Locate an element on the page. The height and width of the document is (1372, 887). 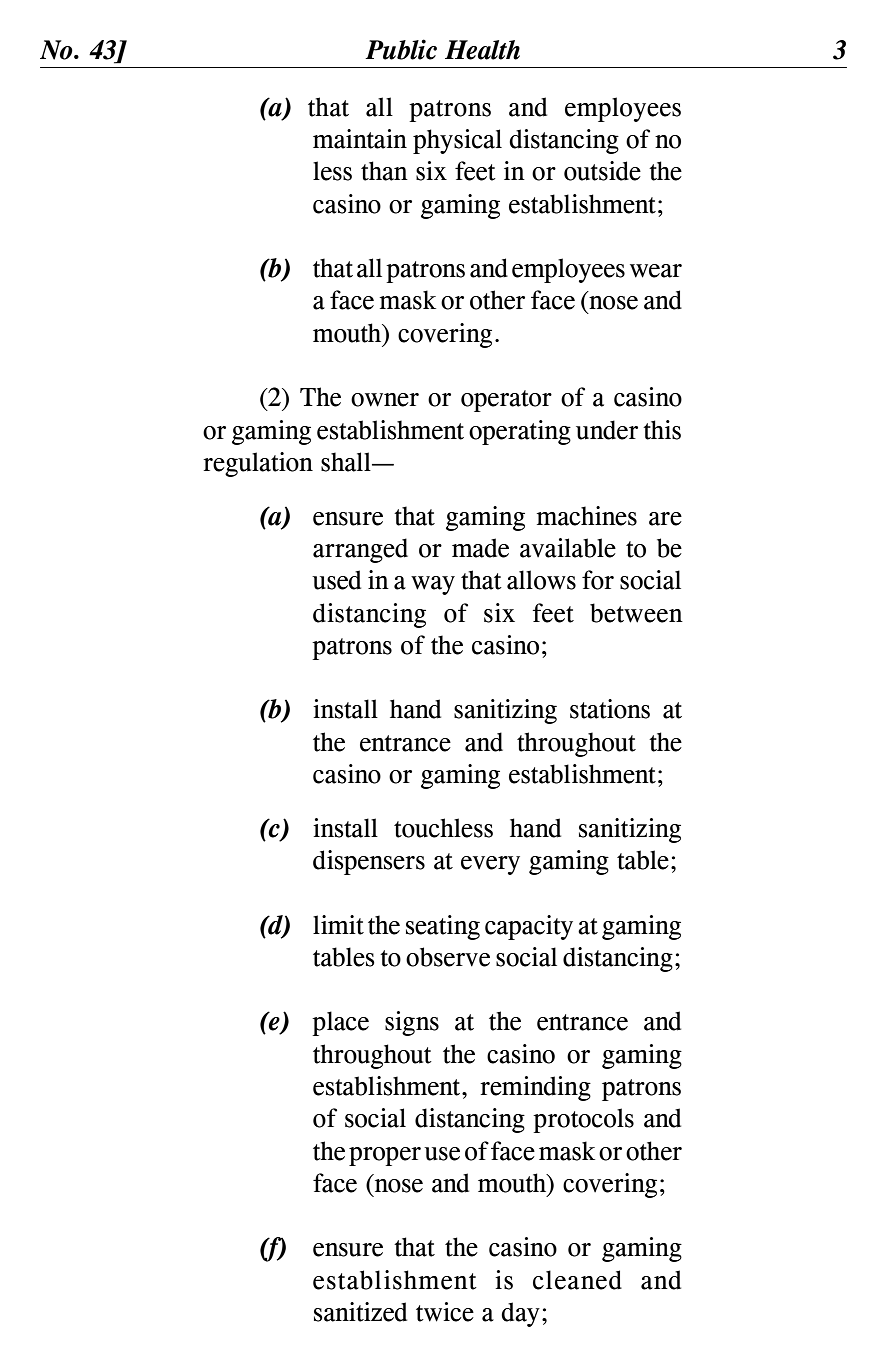
signs is located at coordinates (412, 1023).
